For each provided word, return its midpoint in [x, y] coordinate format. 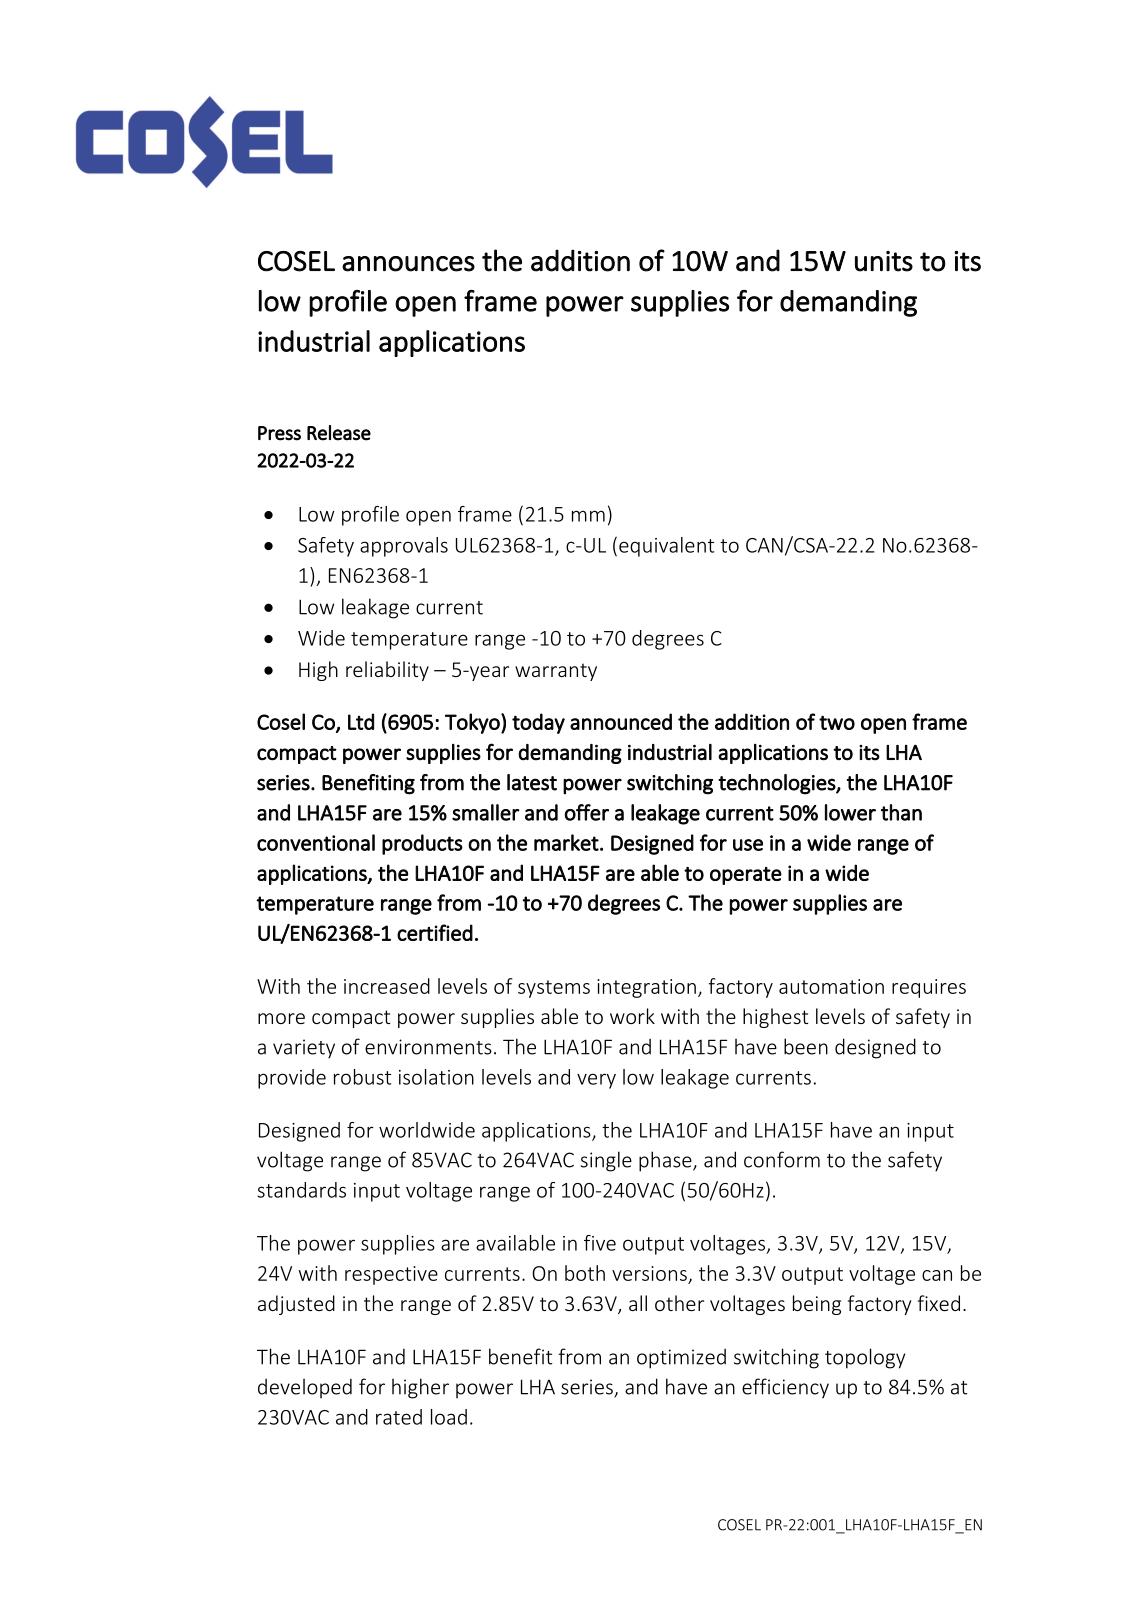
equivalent [666, 547]
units [884, 261]
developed [305, 1388]
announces [408, 264]
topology [865, 1358]
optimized [681, 1359]
